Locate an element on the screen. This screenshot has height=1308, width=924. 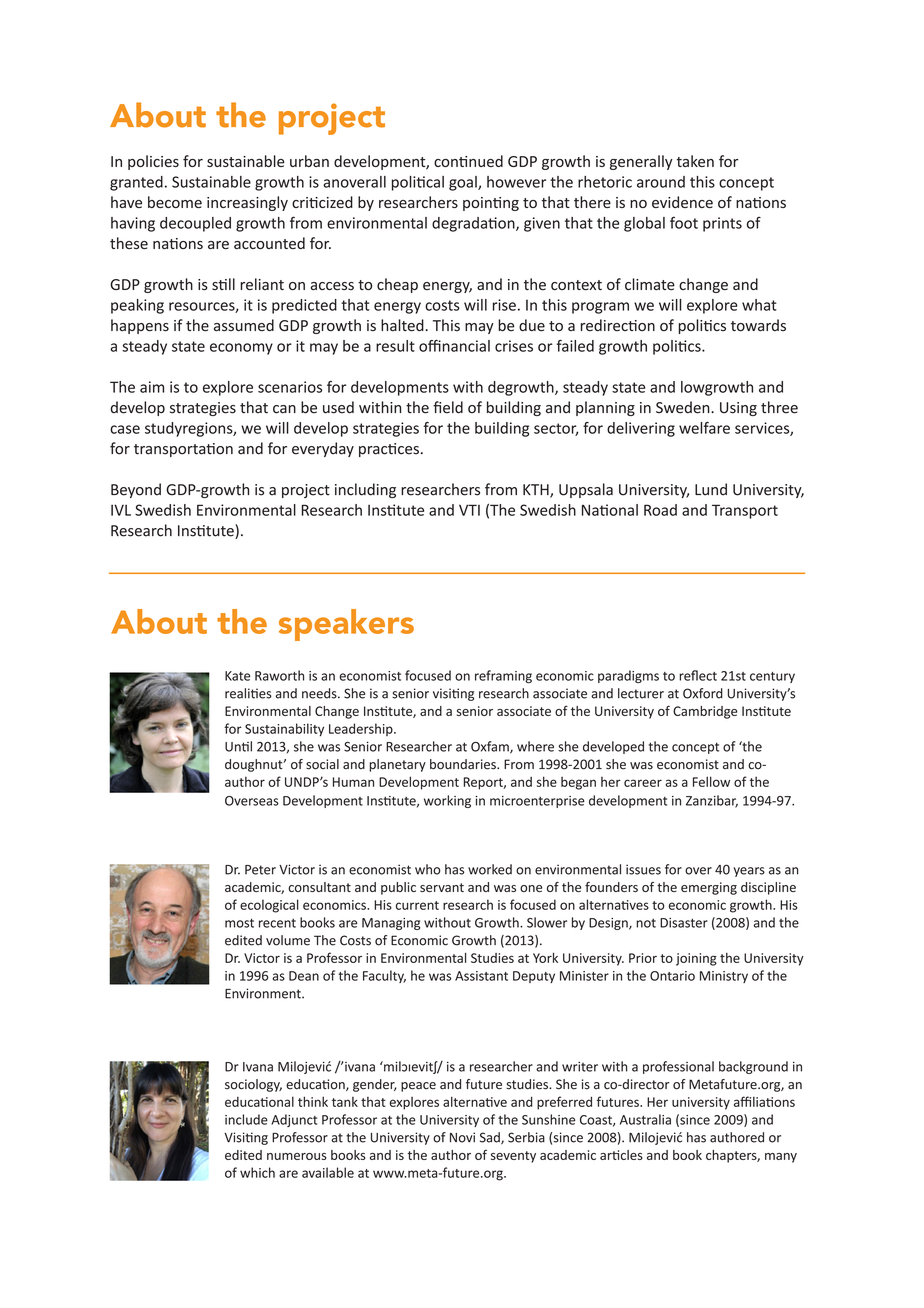
Novi is located at coordinates (462, 1137).
